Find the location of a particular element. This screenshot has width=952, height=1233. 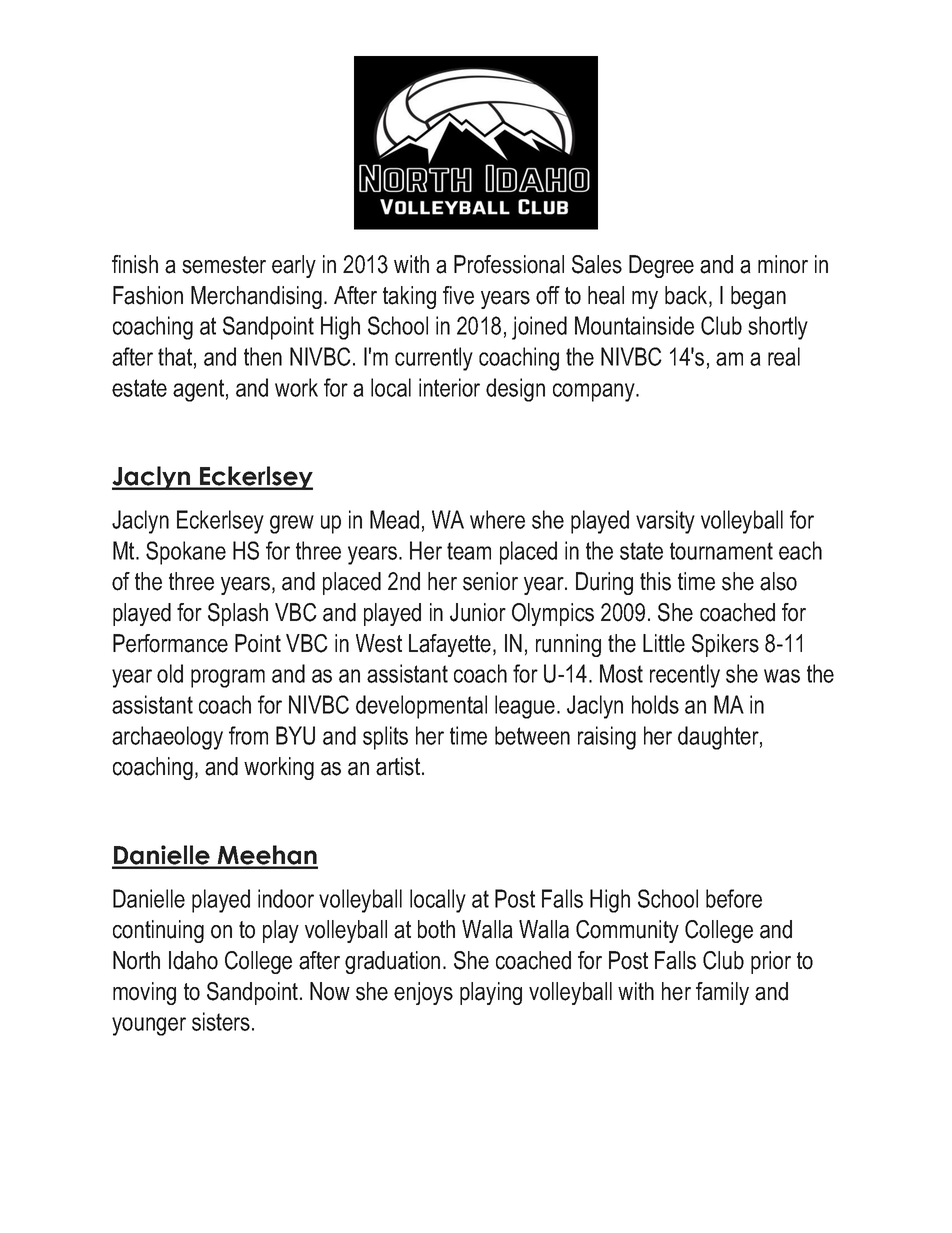

artist is located at coordinates (399, 766).
